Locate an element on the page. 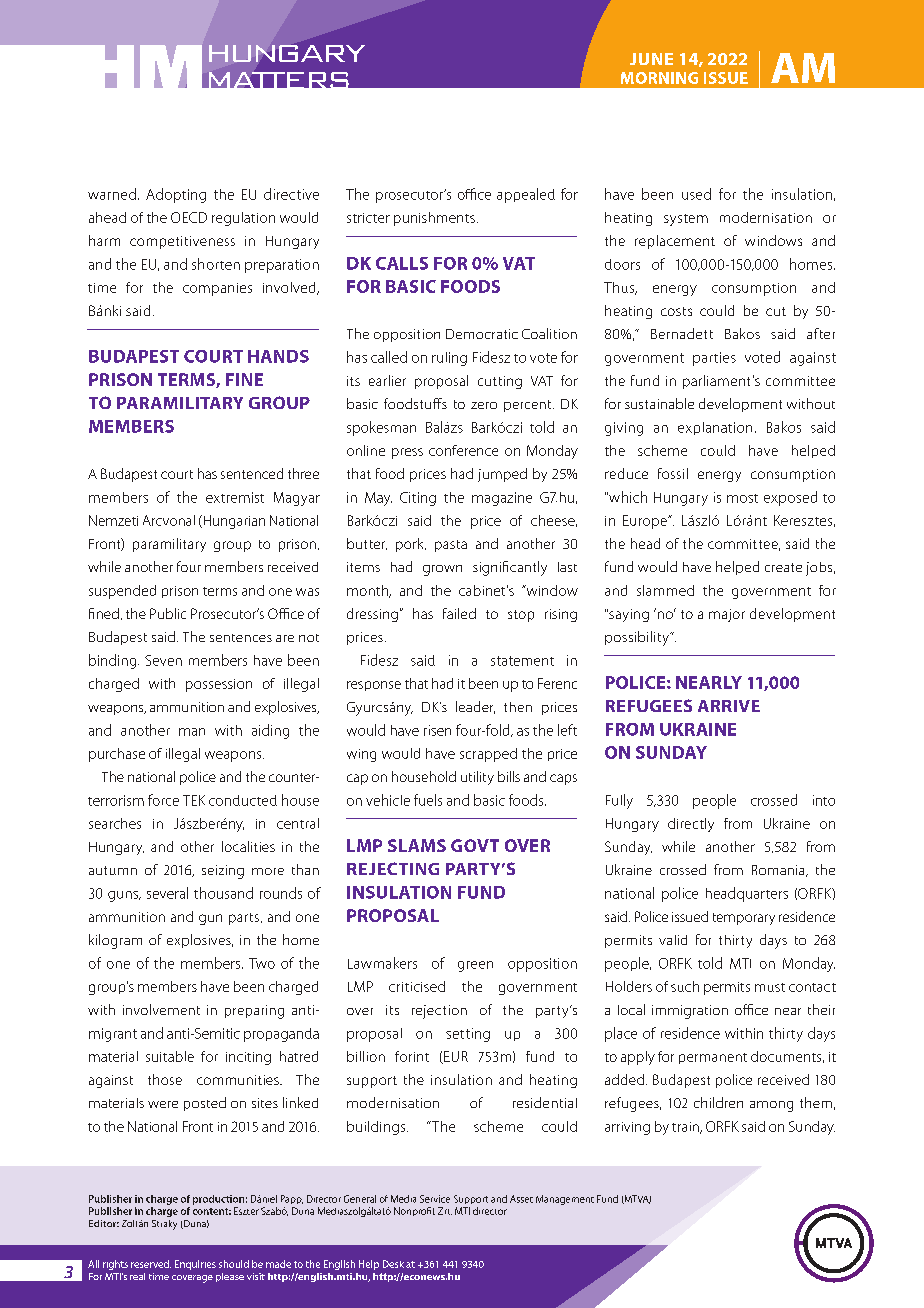  Adopting is located at coordinates (176, 195).
